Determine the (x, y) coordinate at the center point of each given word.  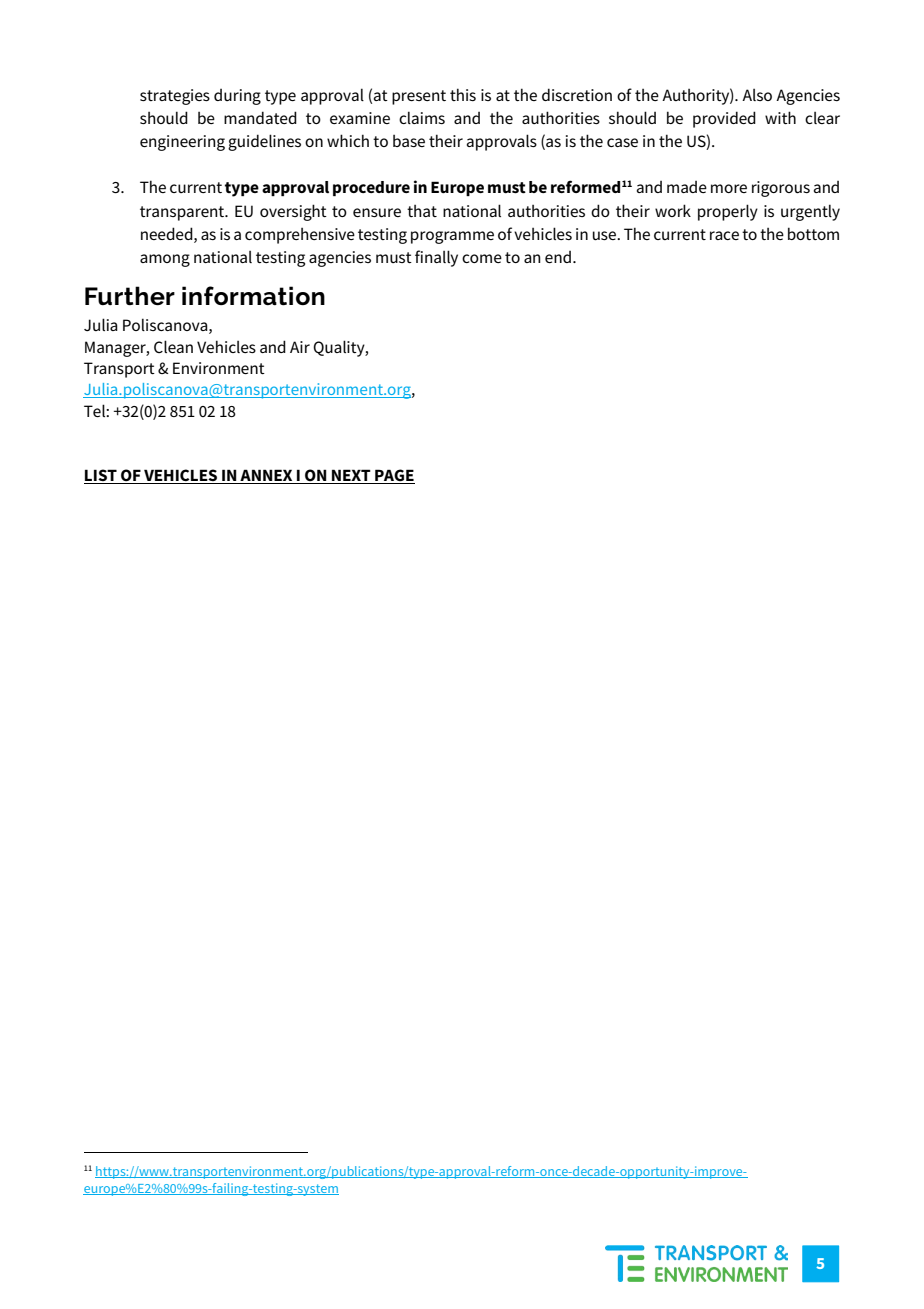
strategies (175, 97)
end (558, 257)
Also (757, 95)
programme (452, 237)
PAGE (394, 476)
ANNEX (266, 476)
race (724, 235)
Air (300, 347)
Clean (173, 346)
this (463, 94)
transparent (183, 213)
